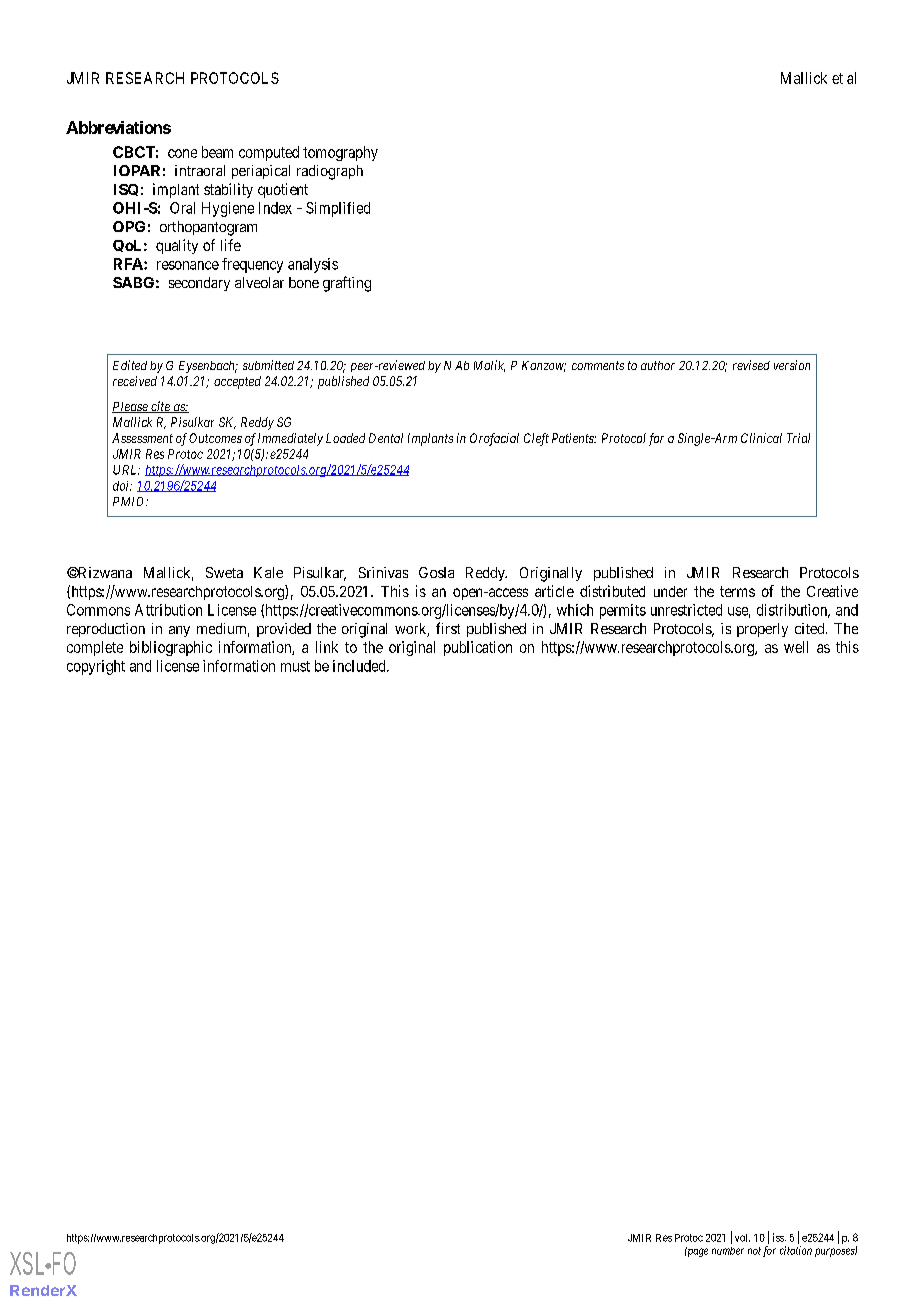  Describe the element at coordinates (728, 1251) in the image. I see `number` at that location.
